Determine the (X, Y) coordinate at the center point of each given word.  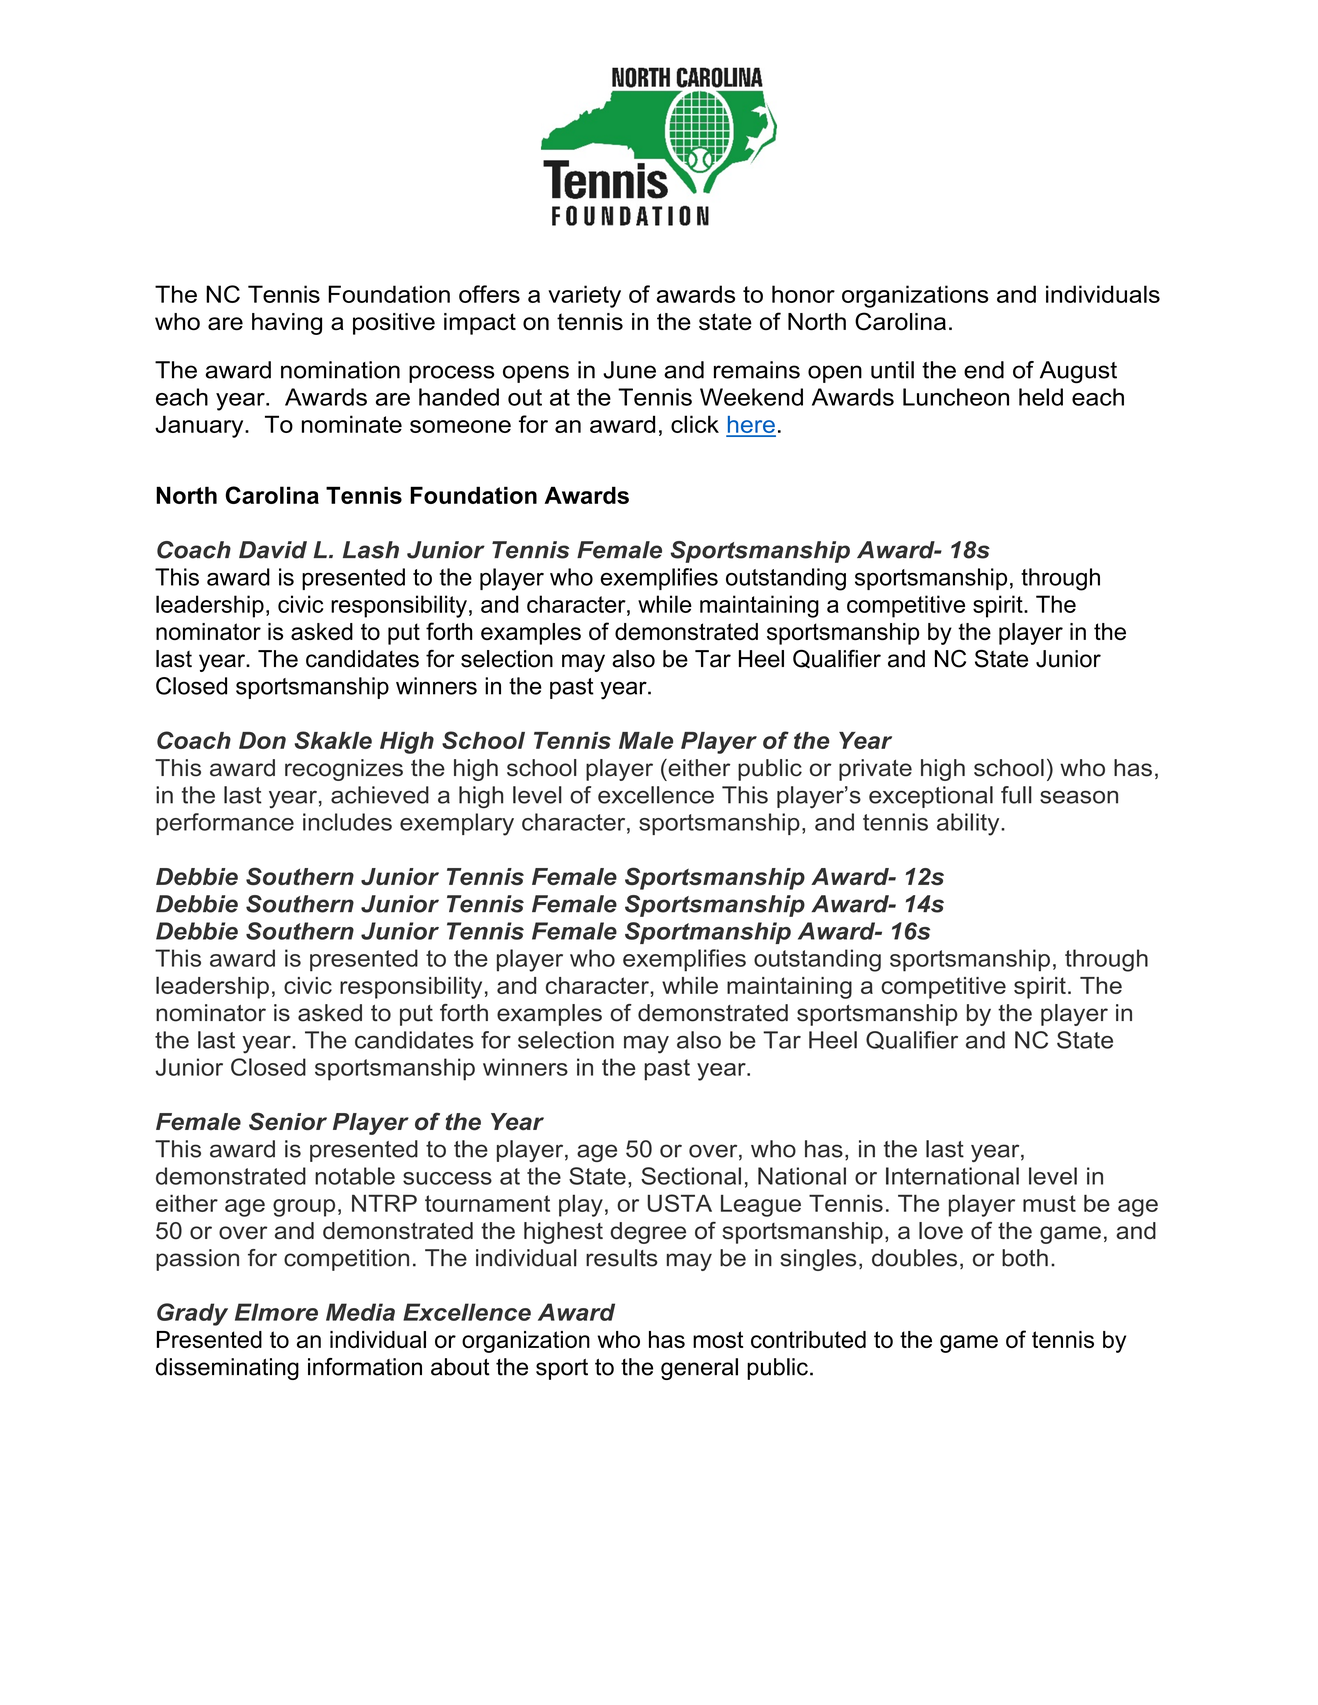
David (273, 550)
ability (969, 824)
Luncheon (956, 397)
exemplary (457, 824)
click (695, 424)
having (287, 324)
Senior (288, 1121)
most (718, 1339)
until (892, 370)
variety (584, 296)
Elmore (276, 1312)
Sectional (691, 1176)
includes (347, 822)
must (1049, 1203)
